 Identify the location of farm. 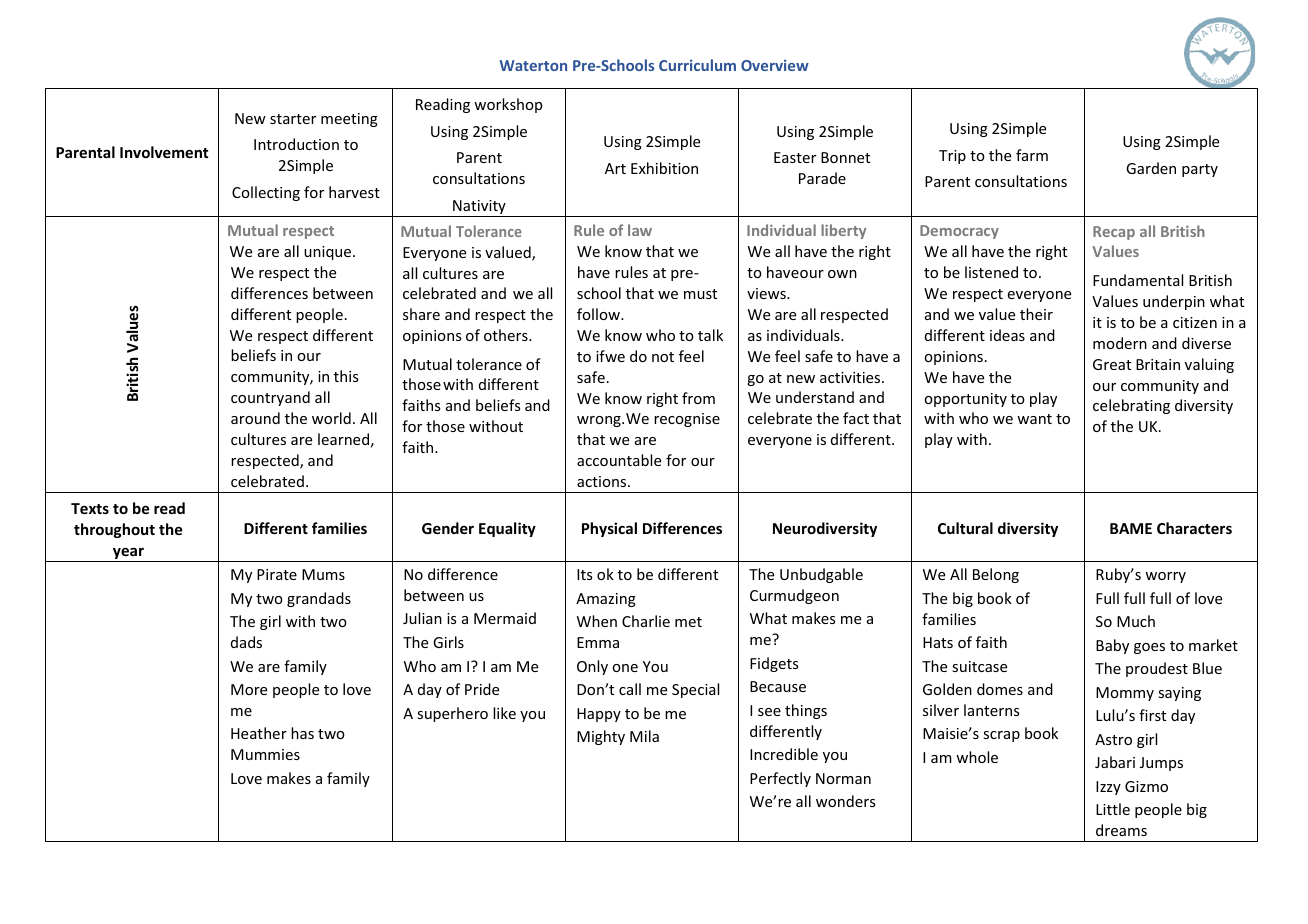
(1032, 155).
